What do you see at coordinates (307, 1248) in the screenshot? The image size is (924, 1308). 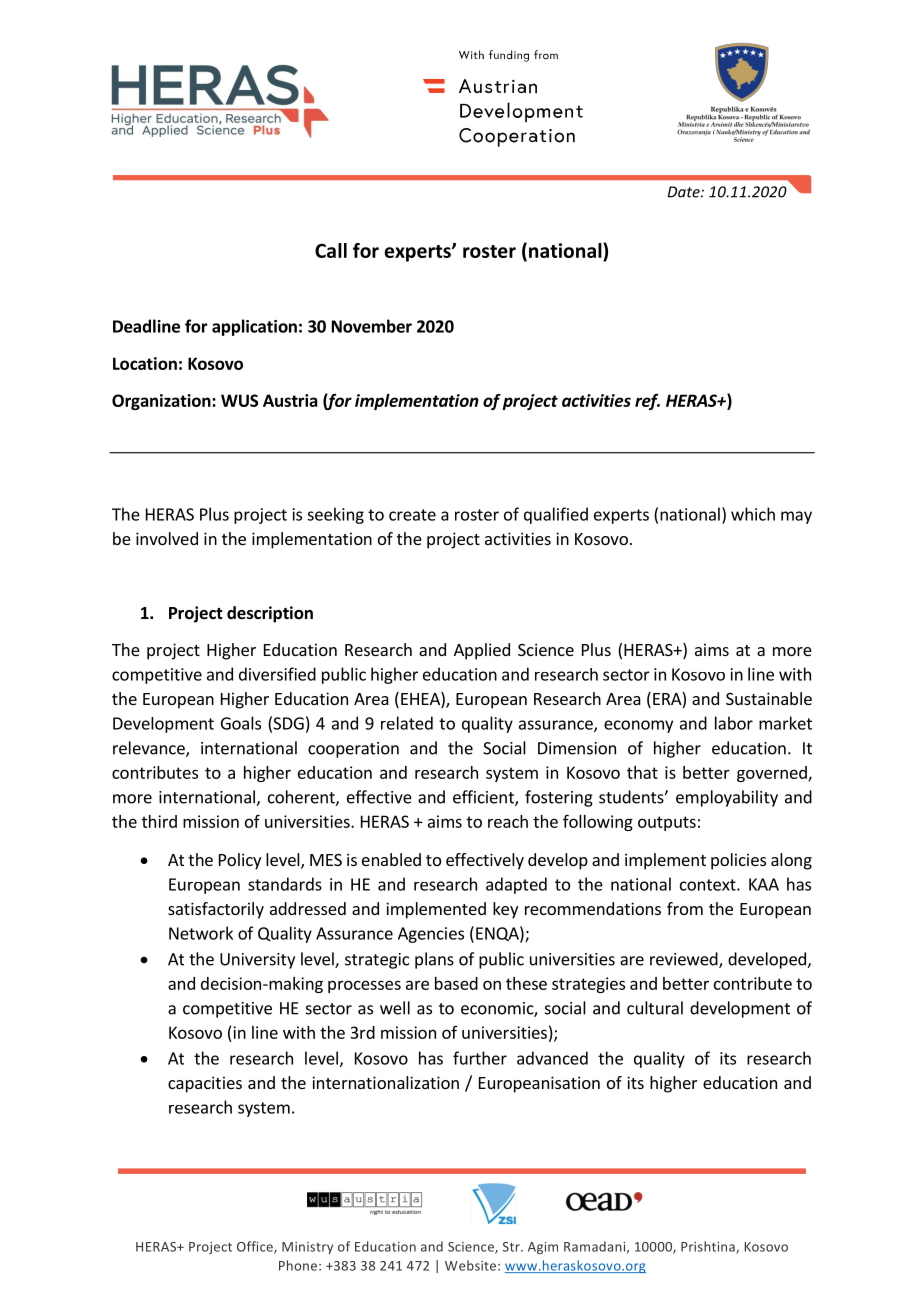 I see `Ministry` at bounding box center [307, 1248].
